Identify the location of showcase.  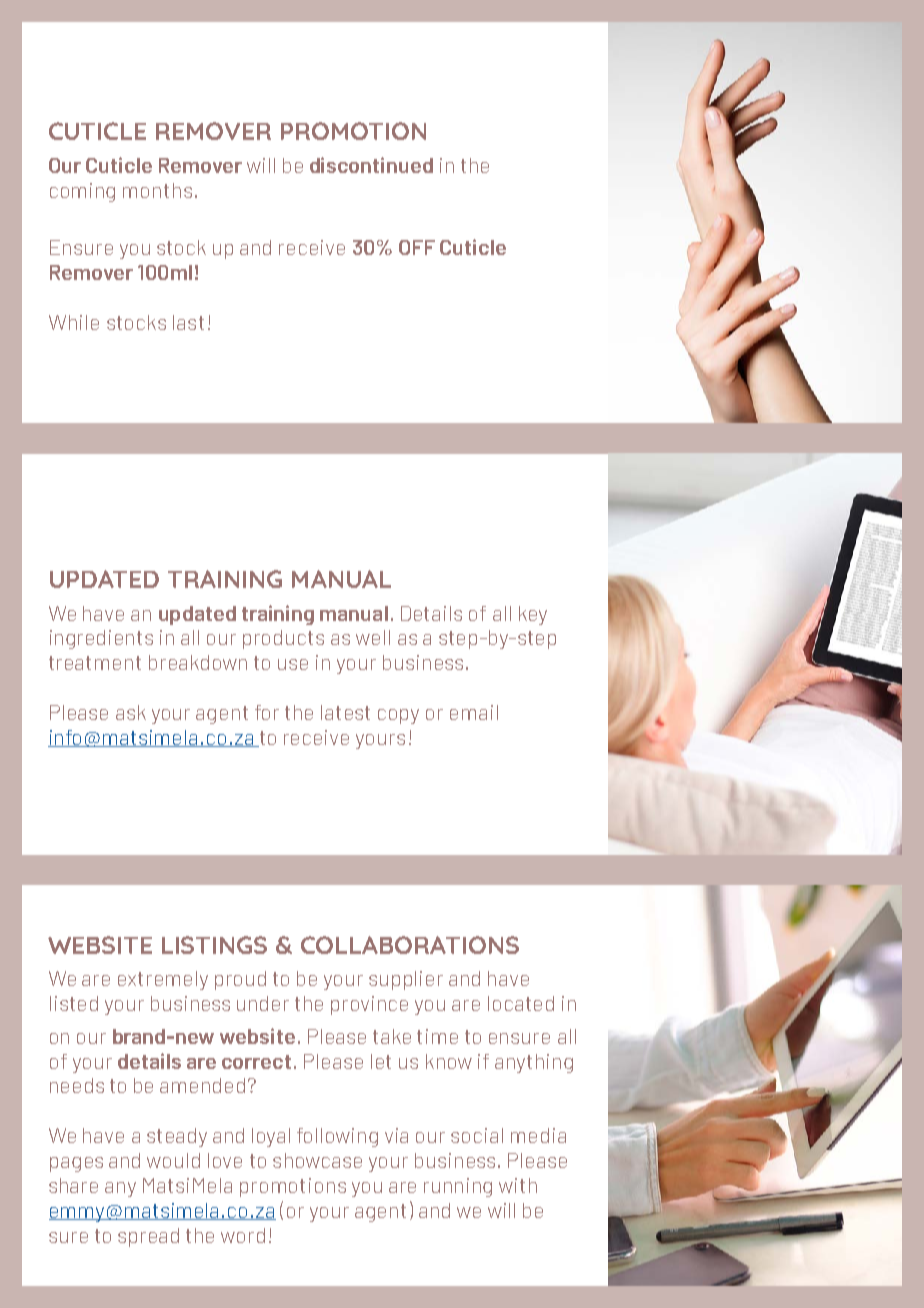
(317, 1160).
